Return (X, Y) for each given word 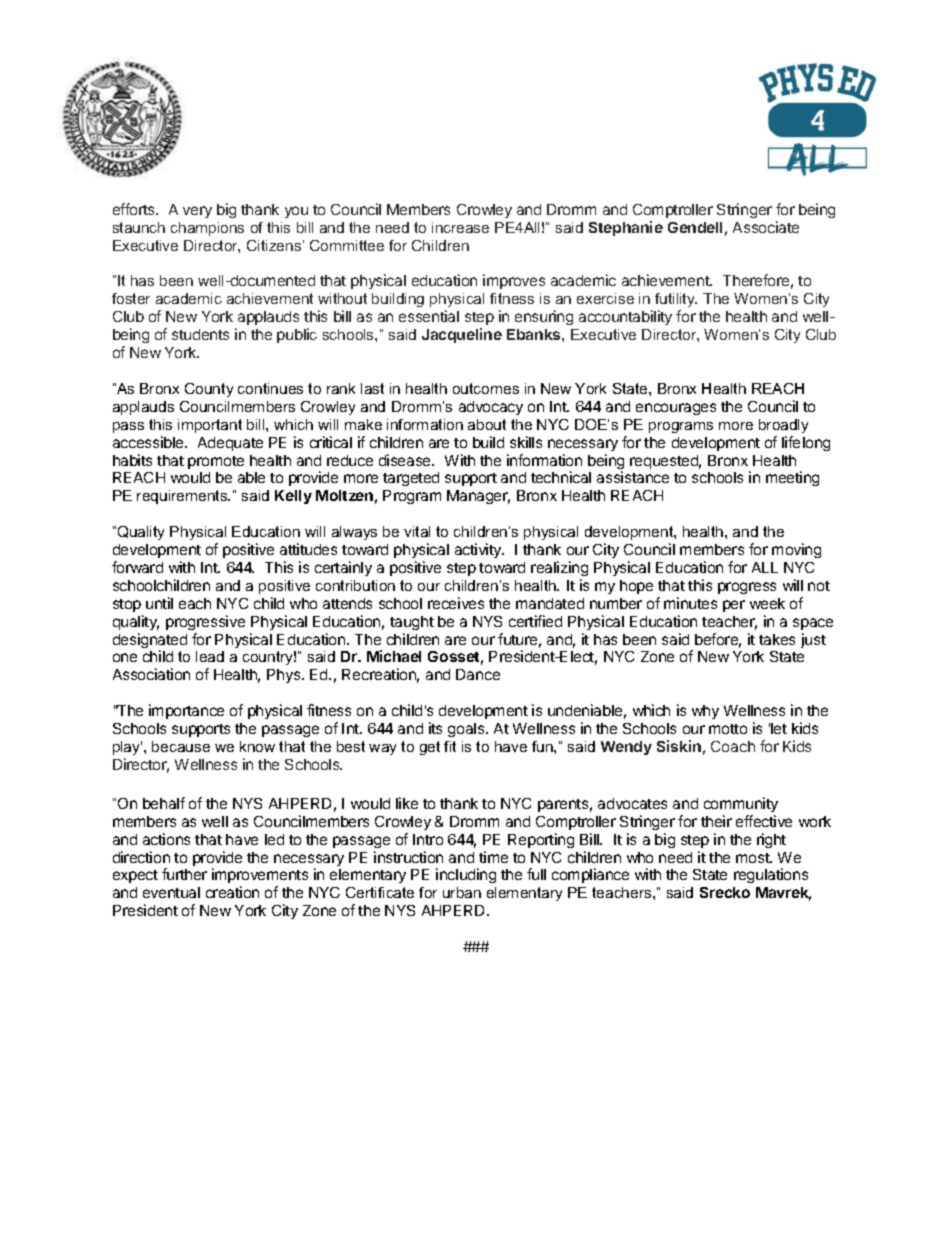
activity (479, 550)
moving (796, 550)
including (466, 875)
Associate (766, 227)
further (184, 874)
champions (207, 229)
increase (460, 227)
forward (137, 567)
